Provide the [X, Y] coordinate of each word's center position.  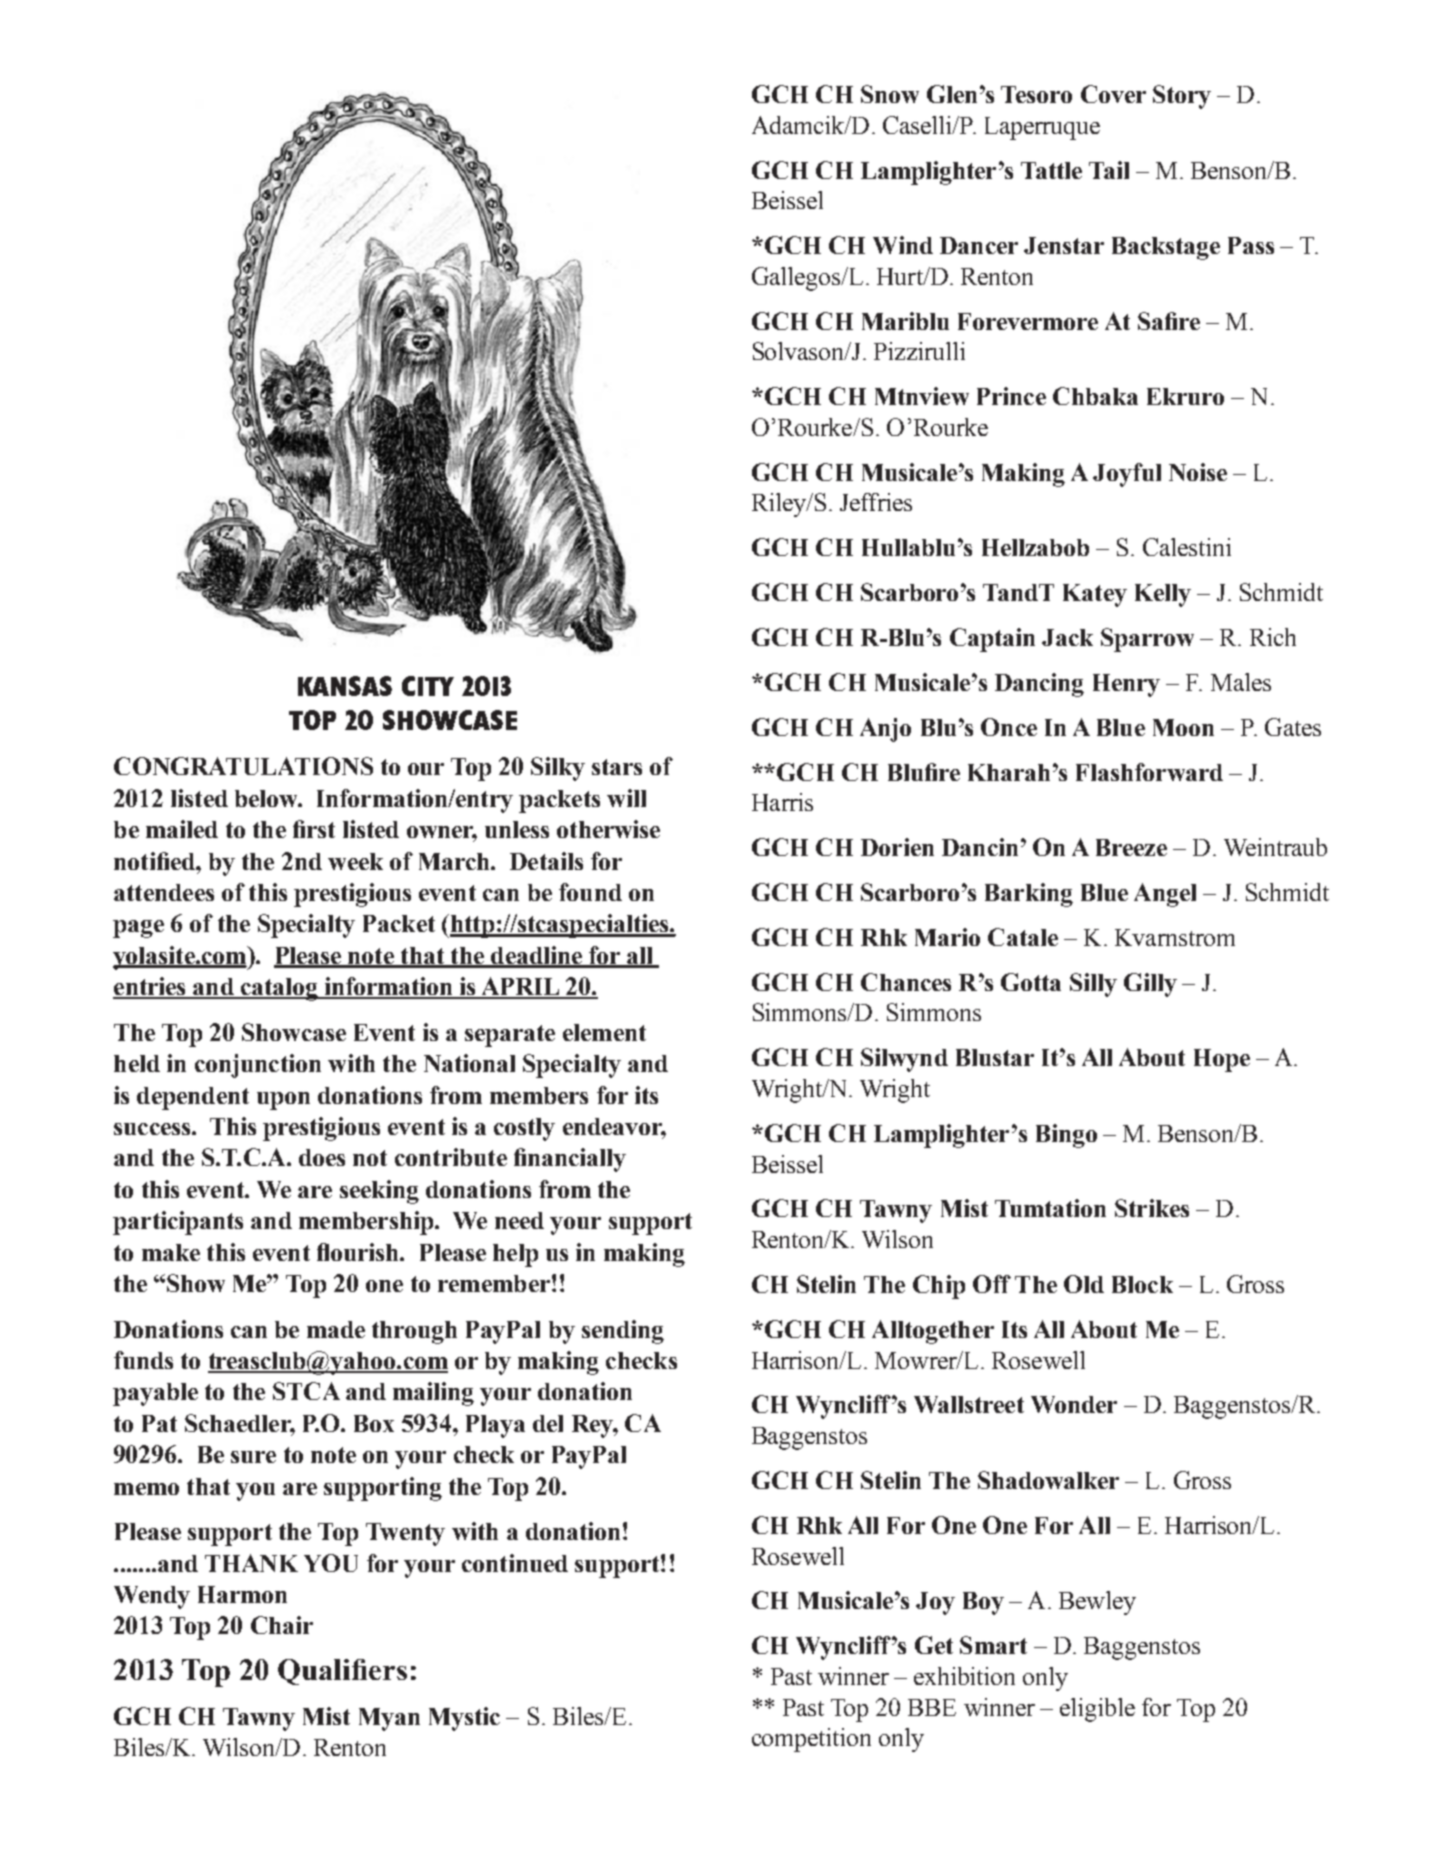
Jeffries [876, 502]
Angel [1165, 895]
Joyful [1127, 475]
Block [1142, 1284]
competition [811, 1740]
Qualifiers [342, 1672]
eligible [1097, 1710]
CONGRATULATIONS [243, 766]
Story [1182, 97]
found [590, 892]
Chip [939, 1287]
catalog [279, 989]
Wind [903, 245]
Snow [890, 94]
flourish [359, 1252]
